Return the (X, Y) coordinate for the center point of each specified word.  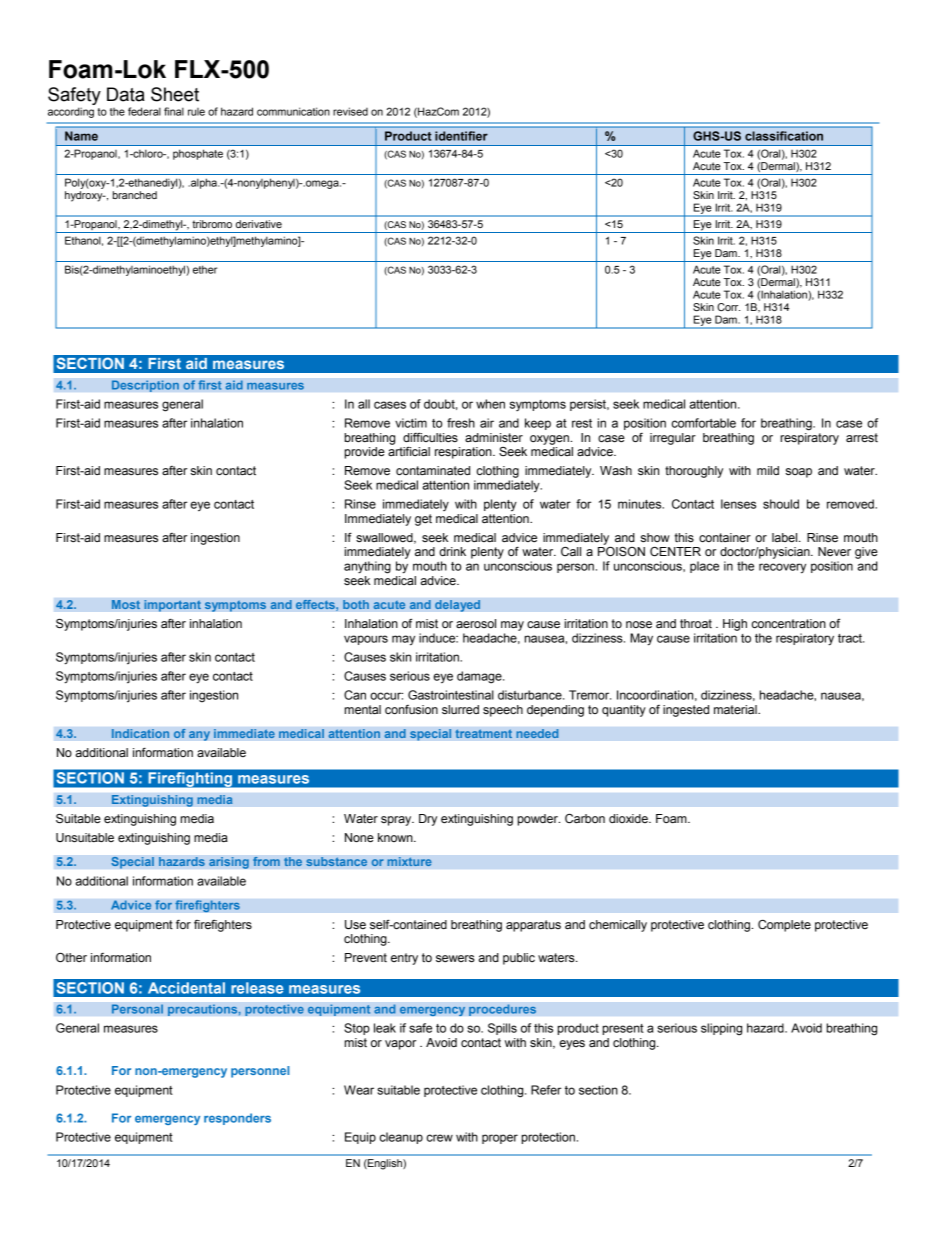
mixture (409, 862)
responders (237, 1119)
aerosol (476, 623)
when (490, 404)
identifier (461, 136)
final (174, 111)
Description (145, 386)
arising (229, 863)
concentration (789, 624)
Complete (784, 926)
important (172, 606)
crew (440, 1138)
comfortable (704, 423)
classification (784, 136)
